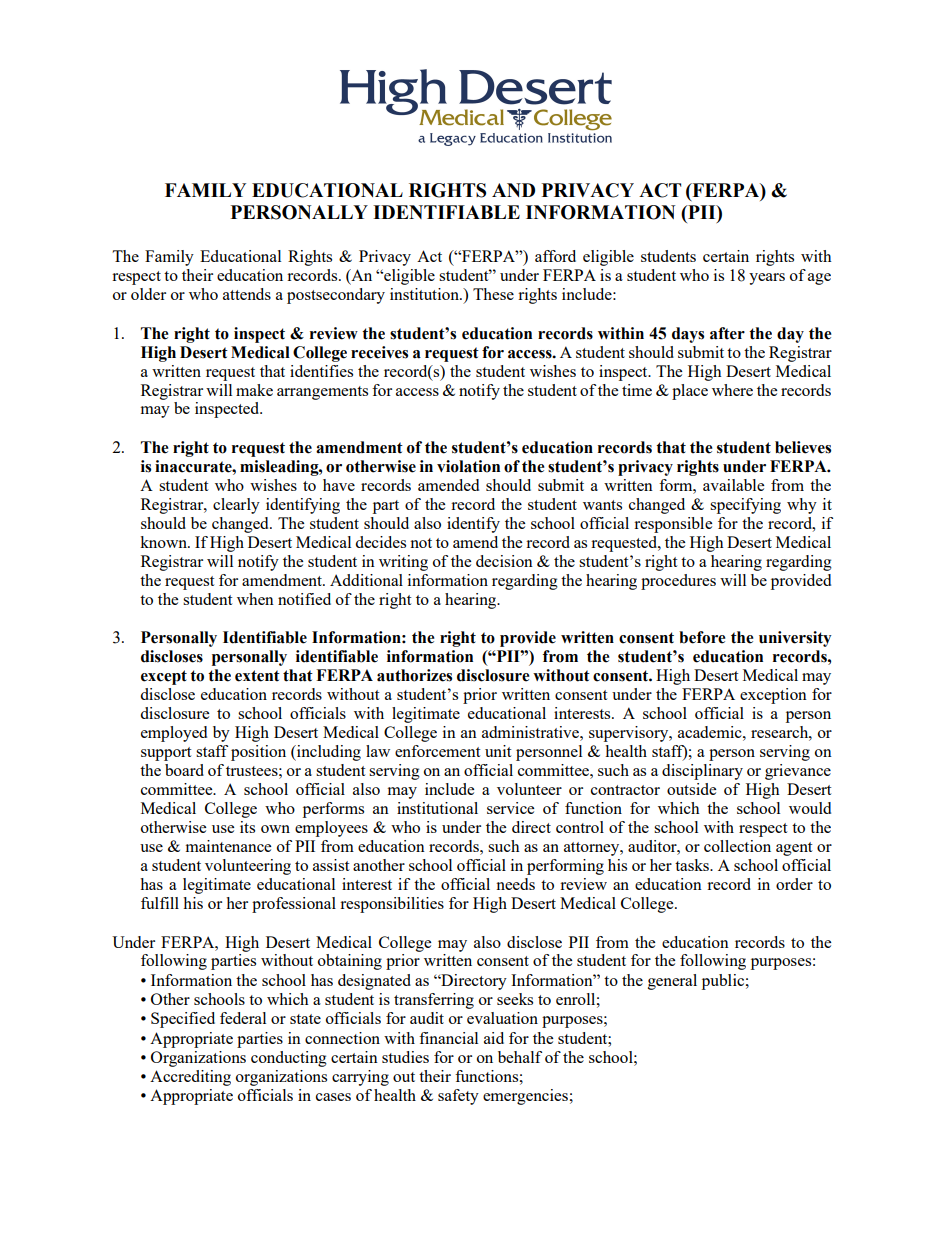 Image resolution: width=952 pixels, height=1233 pixels. Describe the element at coordinates (247, 294) in the screenshot. I see `attends` at that location.
